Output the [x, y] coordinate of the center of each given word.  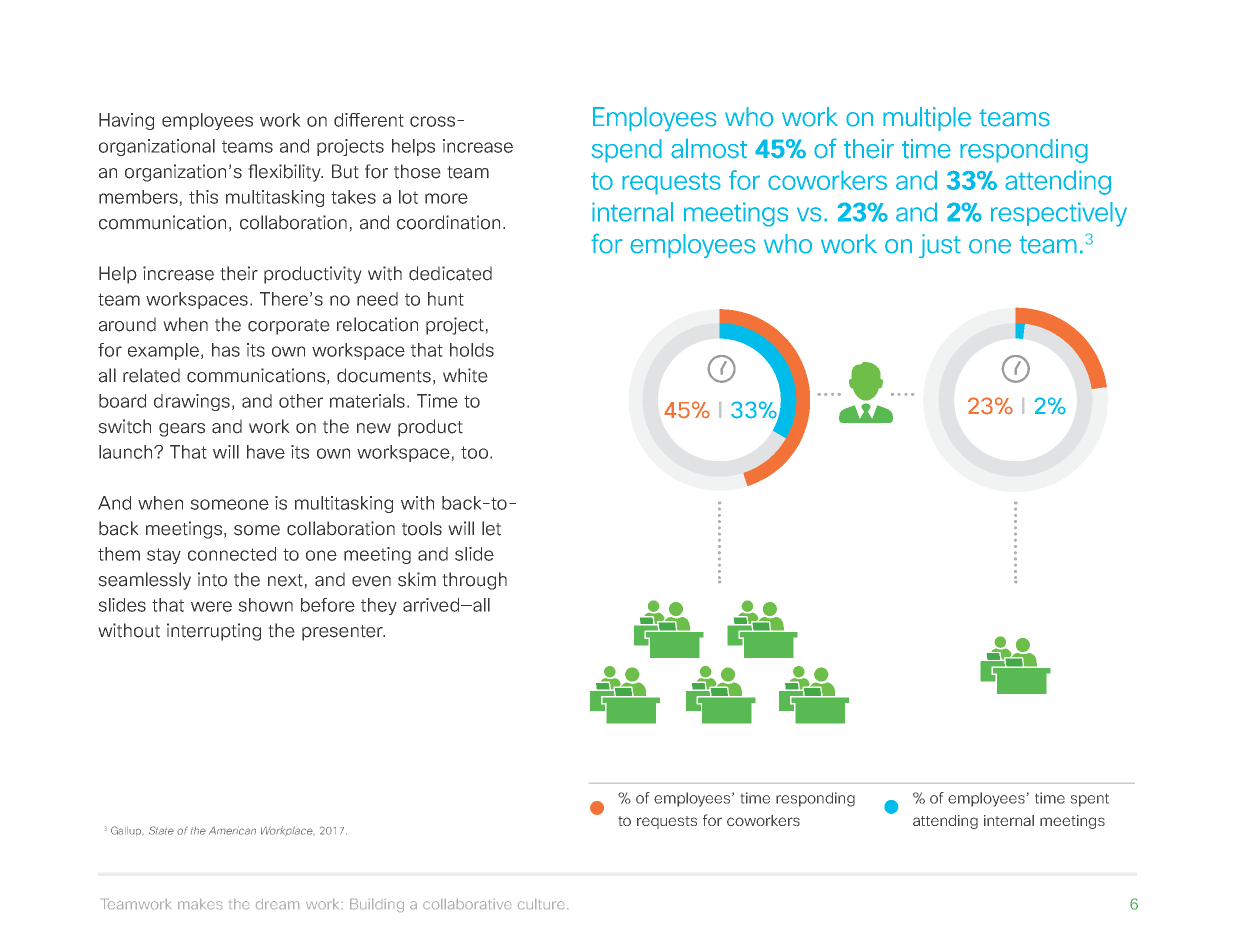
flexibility [285, 173]
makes [200, 904]
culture [541, 904]
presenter [343, 633]
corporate [289, 327]
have [266, 452]
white [465, 375]
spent [1090, 800]
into [212, 579]
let [491, 528]
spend [626, 151]
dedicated [450, 273]
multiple [927, 119]
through [474, 581]
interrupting [214, 632]
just [940, 246]
